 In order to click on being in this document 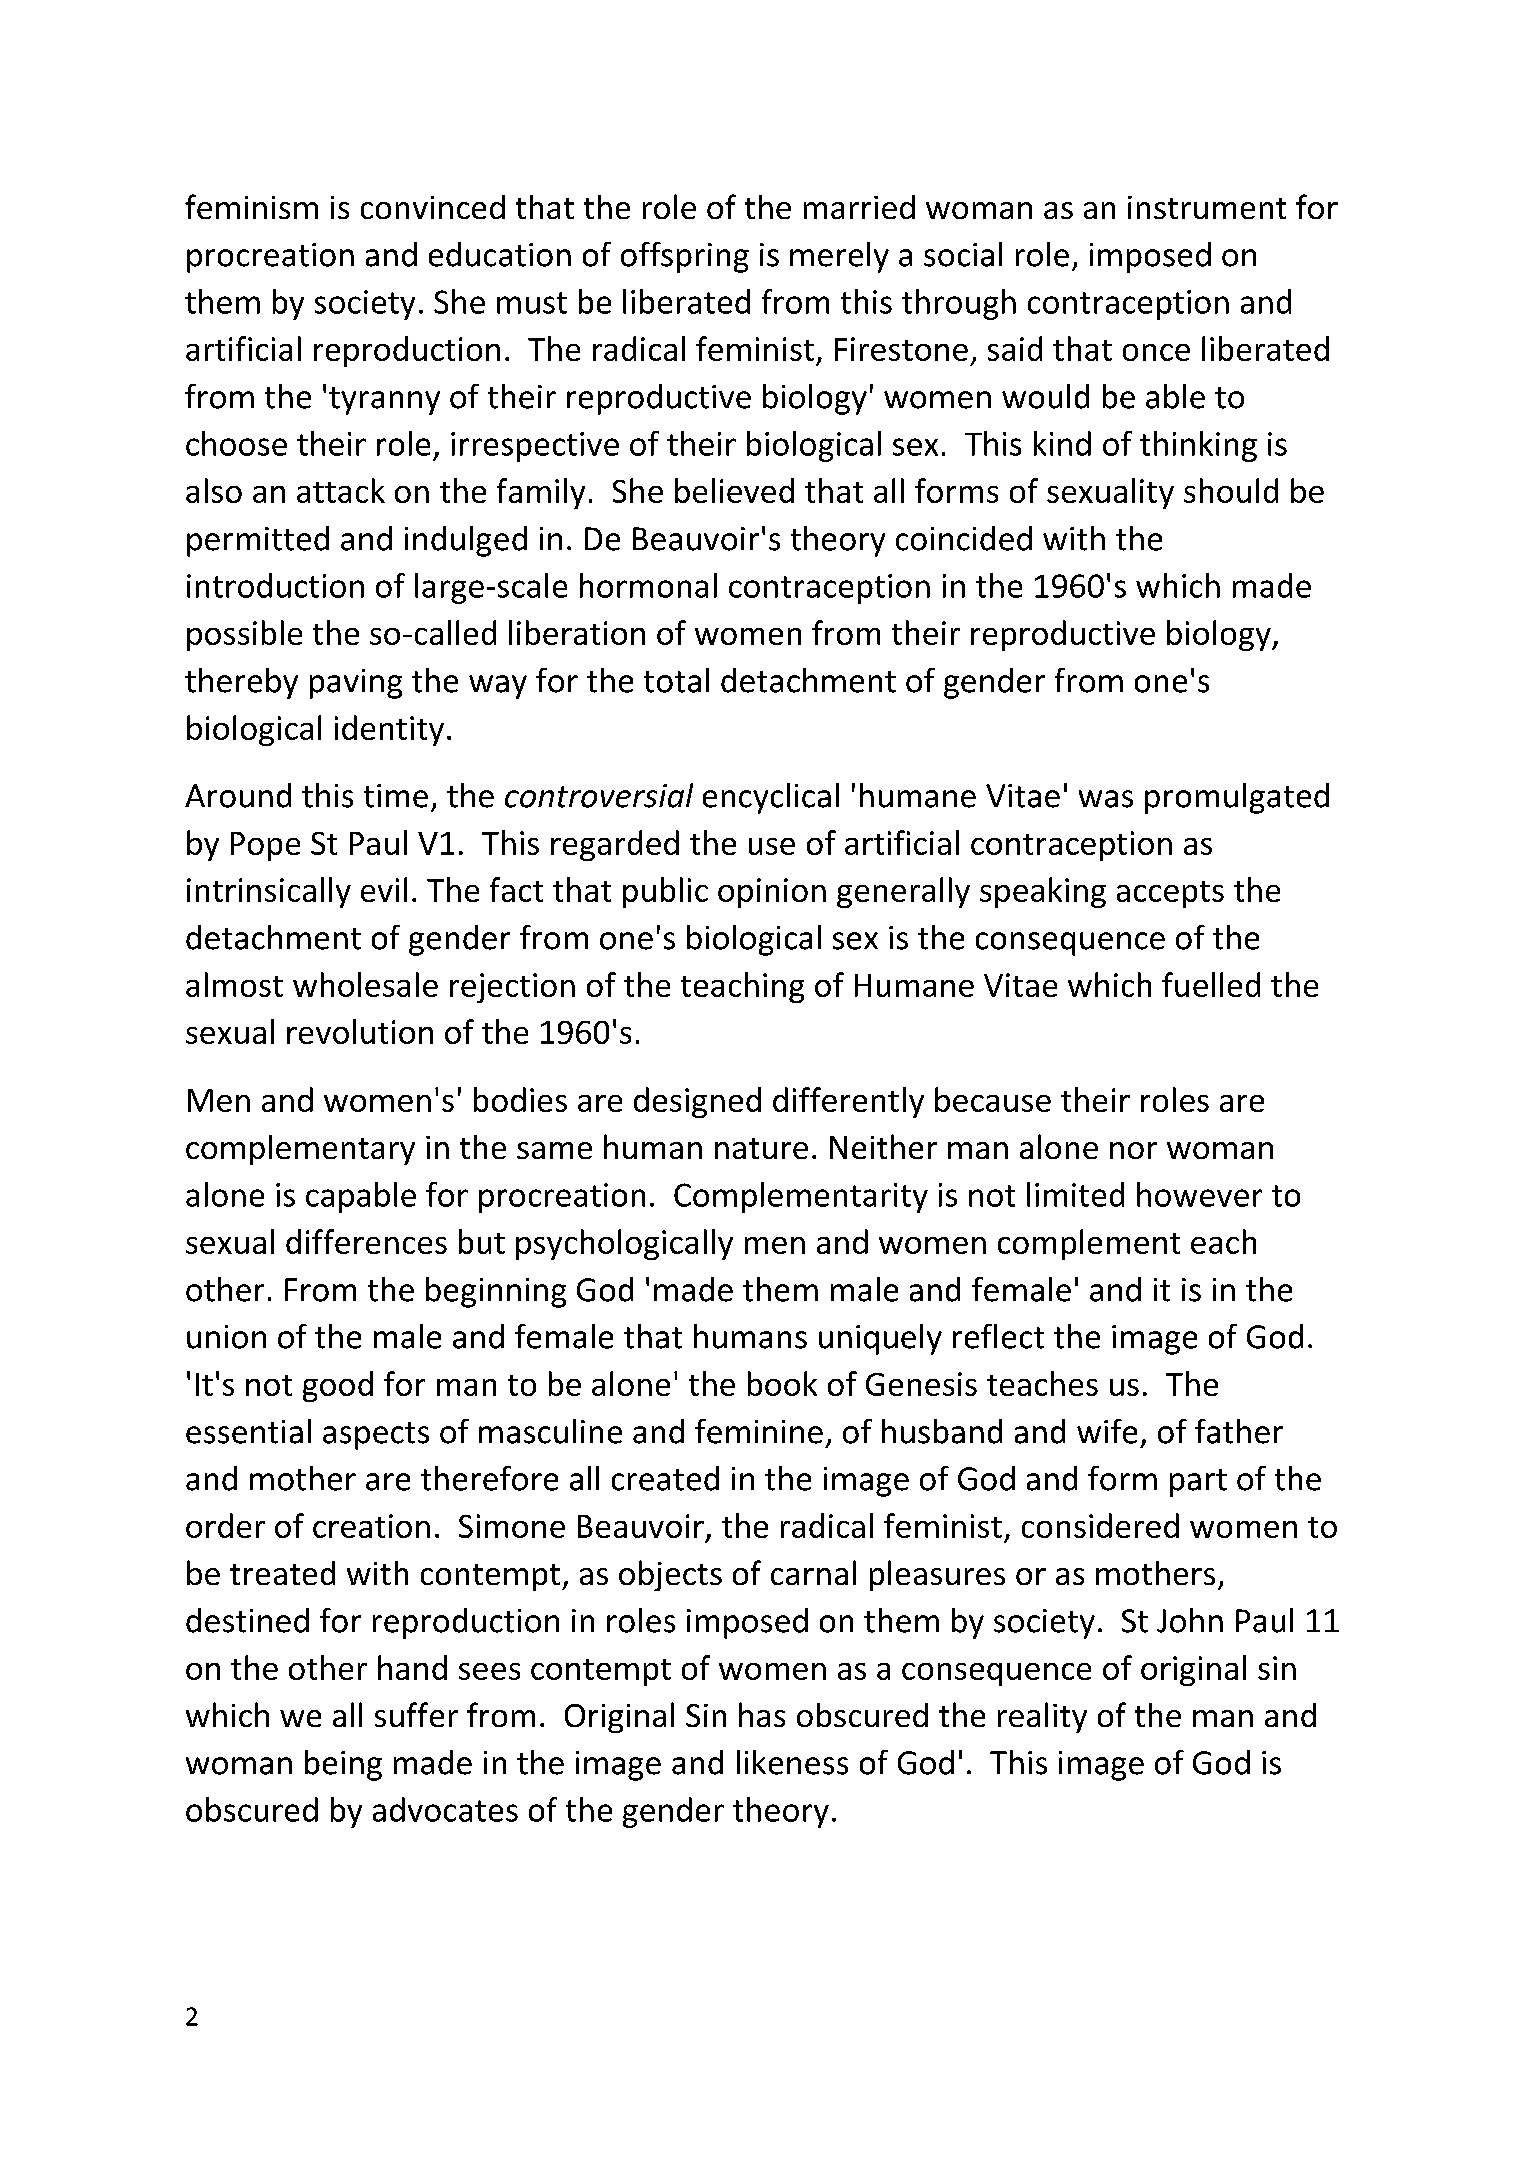, I will do `click(343, 1765)`.
